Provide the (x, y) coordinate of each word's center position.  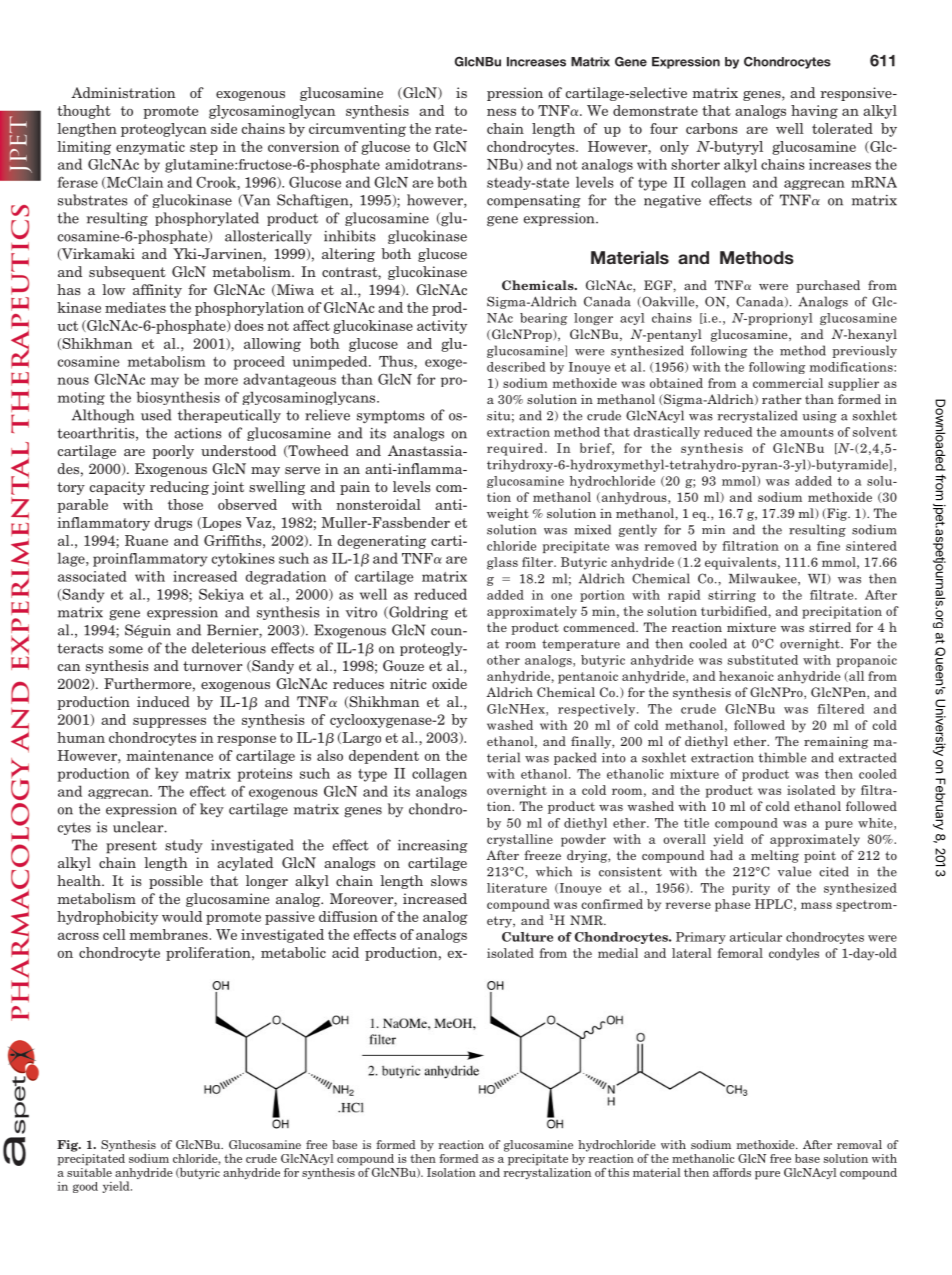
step (204, 148)
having (814, 112)
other (503, 660)
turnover (213, 666)
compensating (534, 201)
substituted (763, 660)
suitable (89, 1171)
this (618, 1172)
